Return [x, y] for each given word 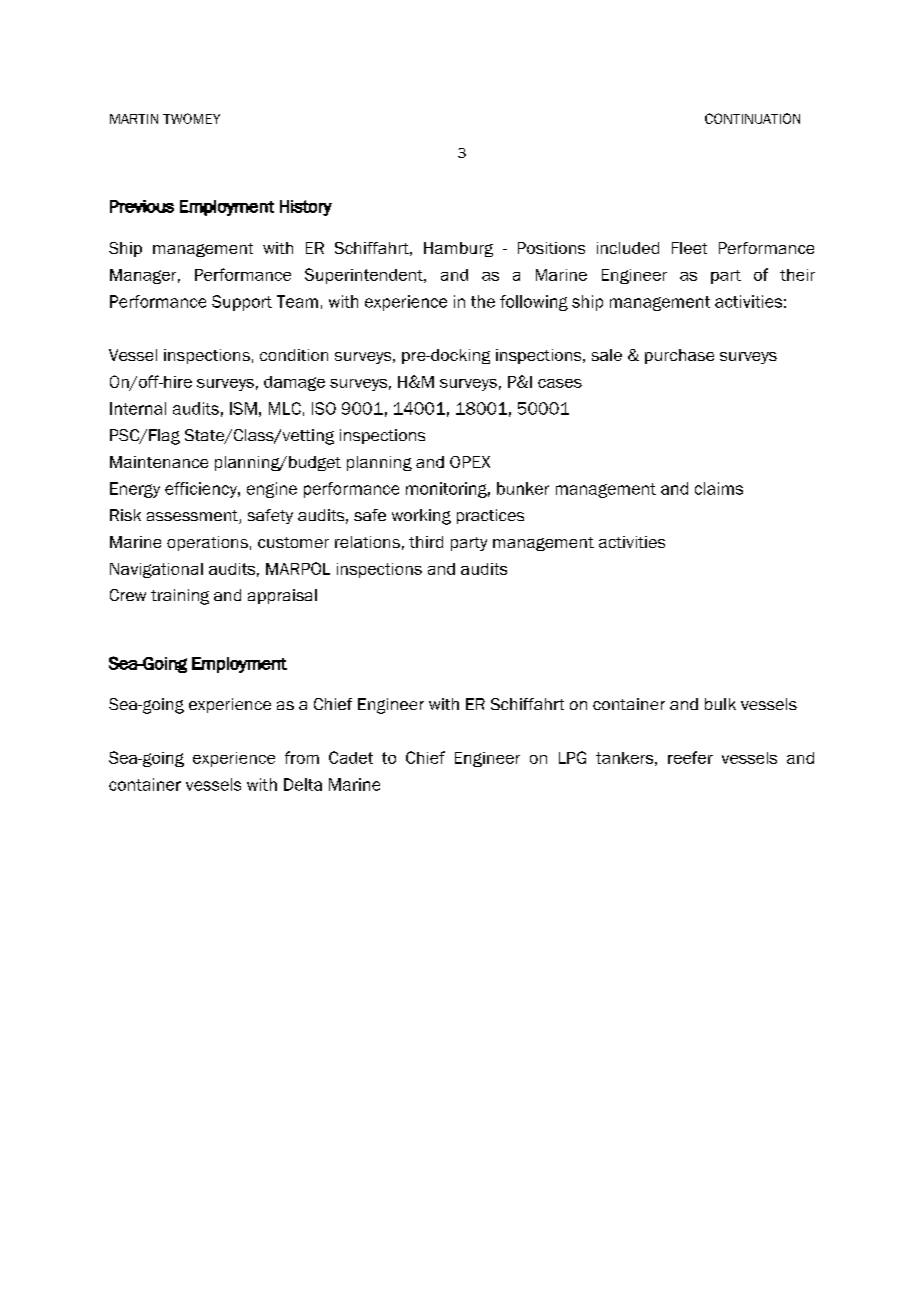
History [306, 208]
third [426, 542]
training [180, 597]
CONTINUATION [752, 118]
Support [242, 303]
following [534, 303]
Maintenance [159, 462]
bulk [720, 704]
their [797, 275]
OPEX [470, 462]
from [302, 757]
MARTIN [134, 119]
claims [719, 488]
